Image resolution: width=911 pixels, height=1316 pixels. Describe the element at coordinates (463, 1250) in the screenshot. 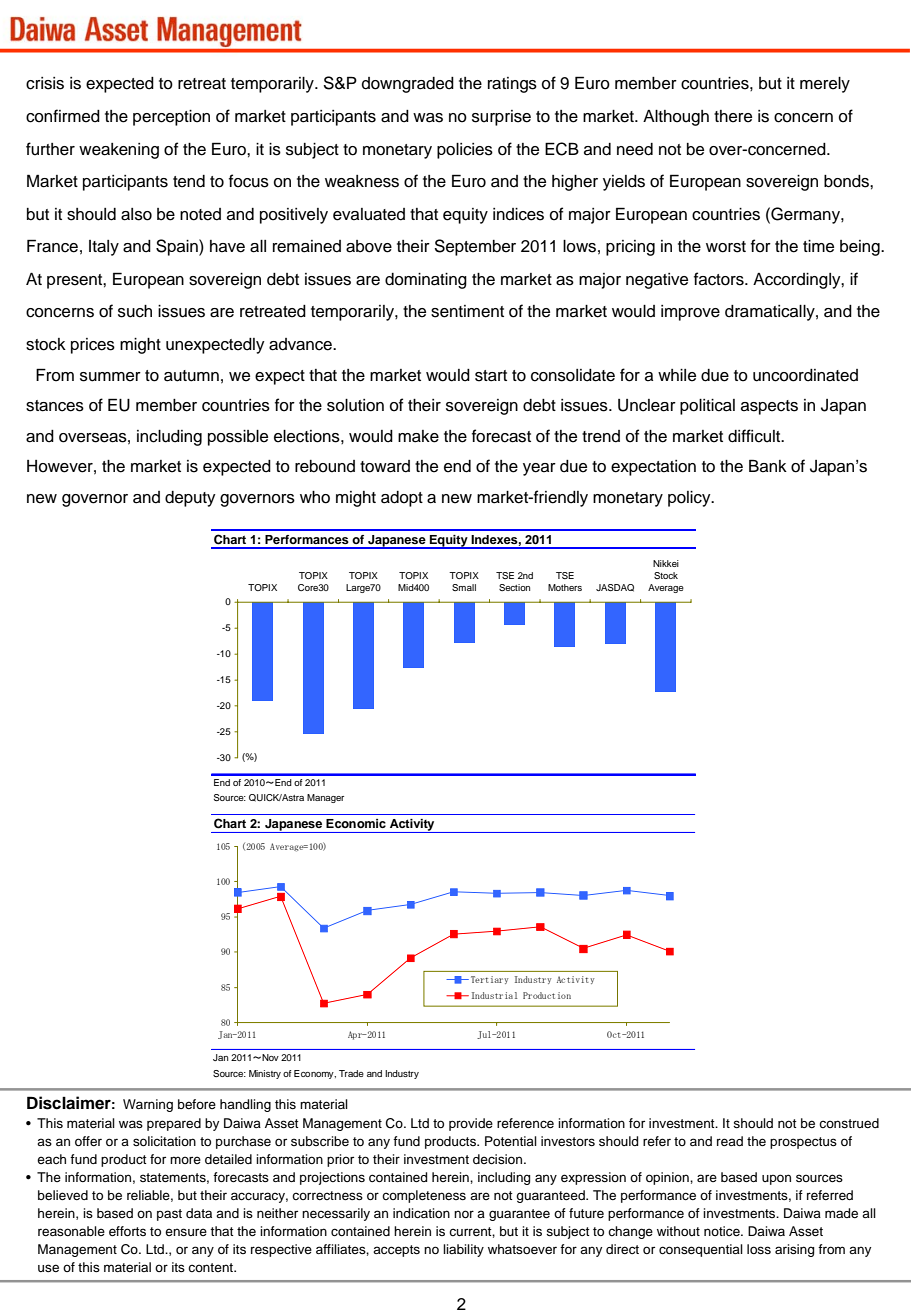

I see `liability` at that location.
